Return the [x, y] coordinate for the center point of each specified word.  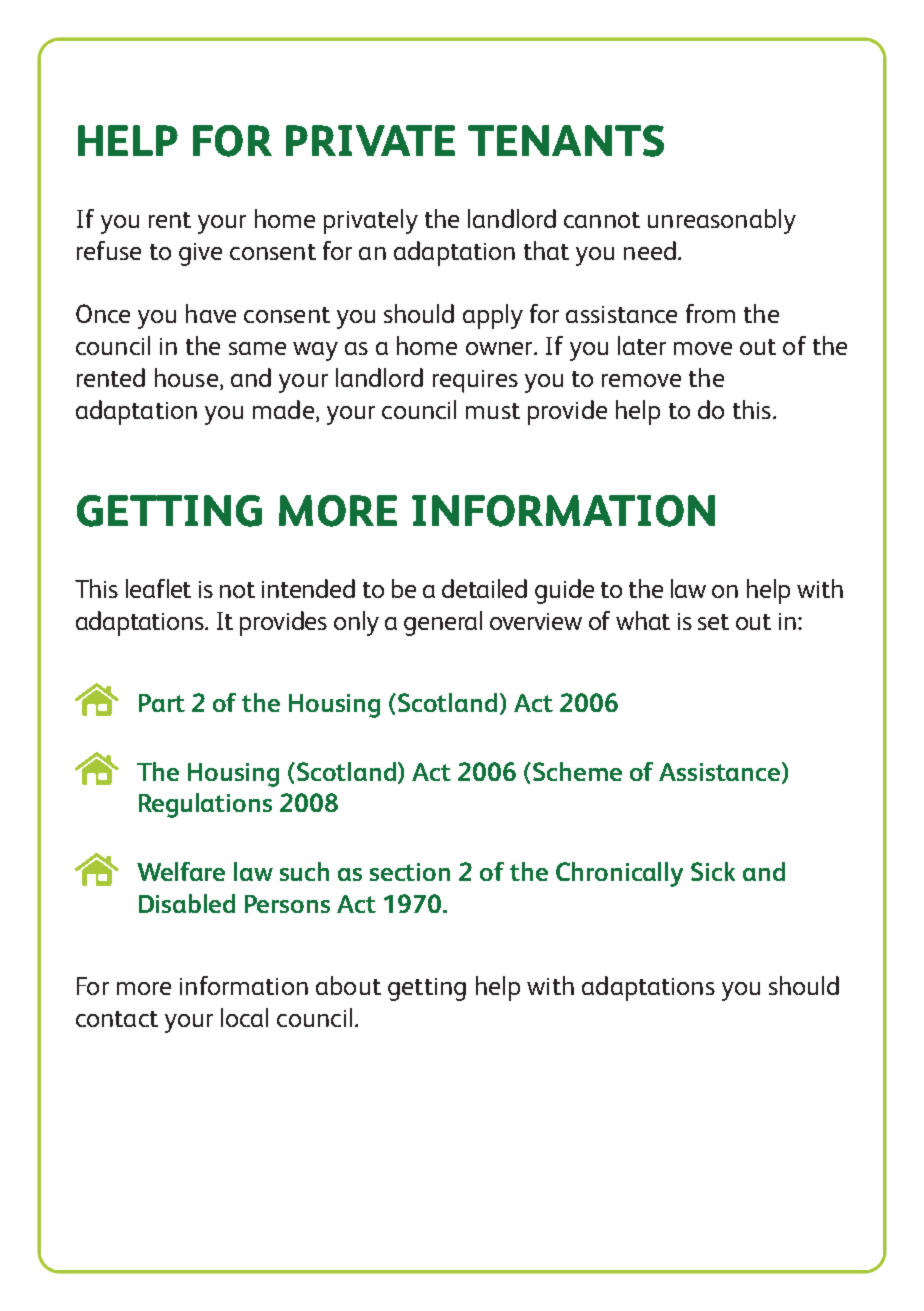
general [443, 623]
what [643, 620]
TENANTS [566, 141]
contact [117, 1019]
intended [308, 588]
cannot [602, 220]
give [200, 254]
